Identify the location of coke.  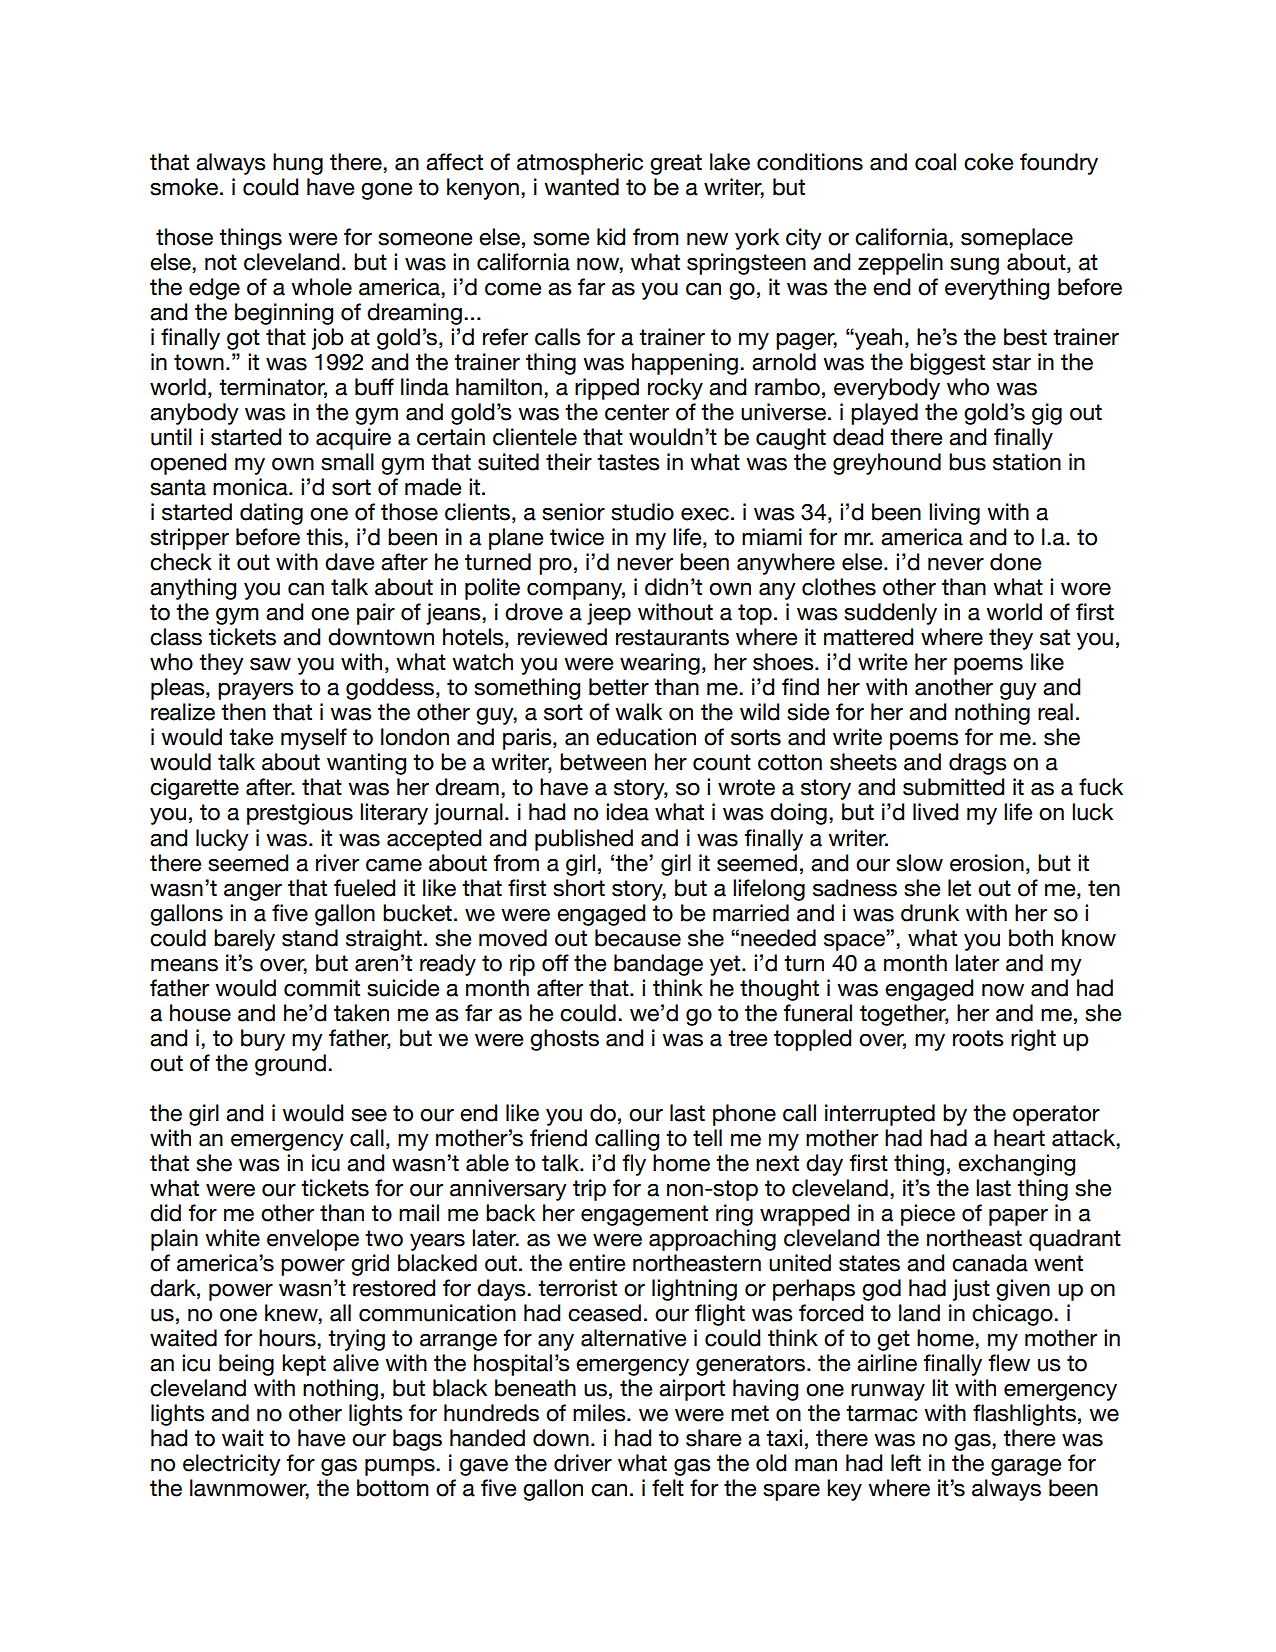
(988, 162).
